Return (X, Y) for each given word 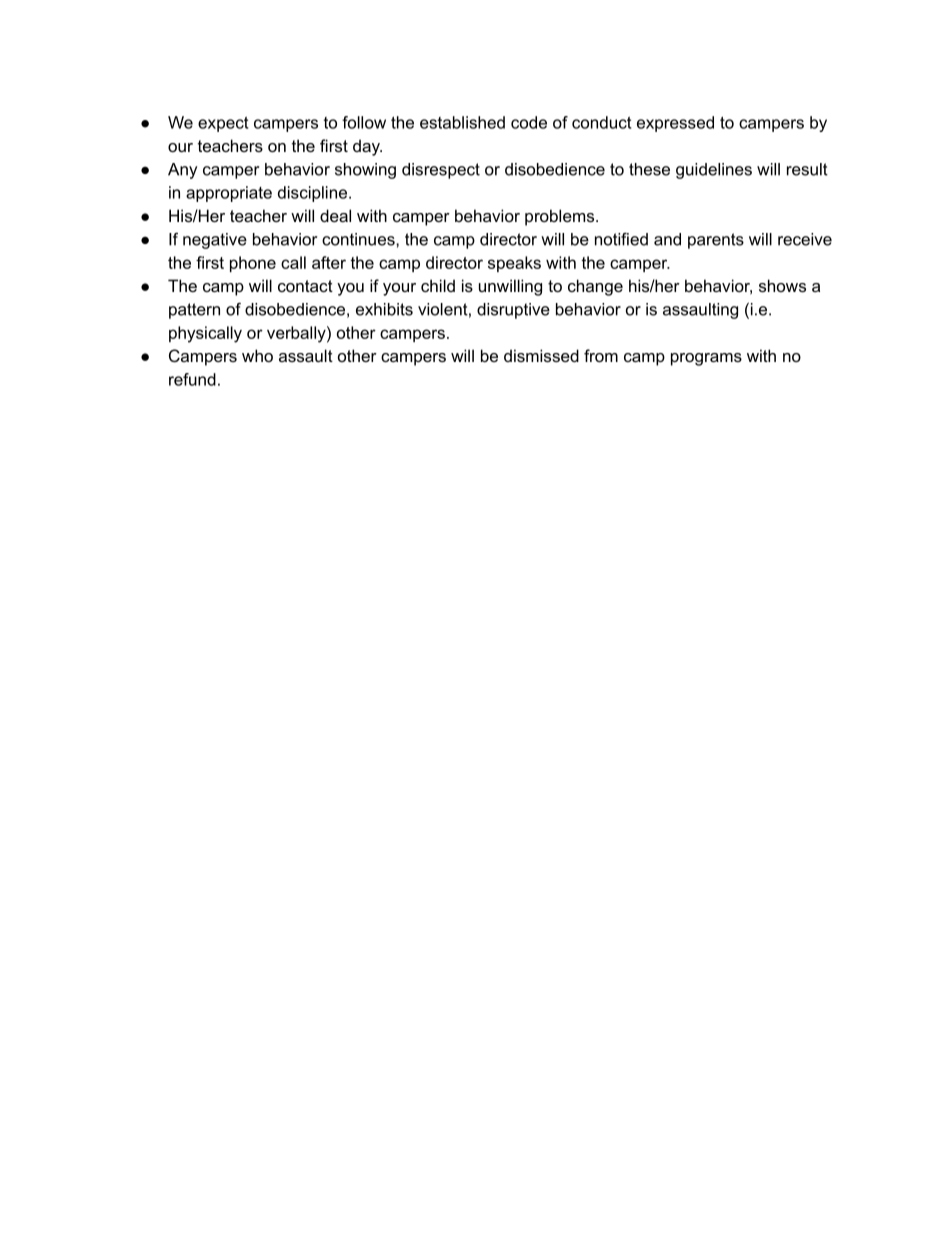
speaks (514, 264)
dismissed (541, 355)
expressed (675, 124)
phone (253, 264)
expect (223, 124)
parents (716, 241)
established (462, 122)
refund (192, 379)
